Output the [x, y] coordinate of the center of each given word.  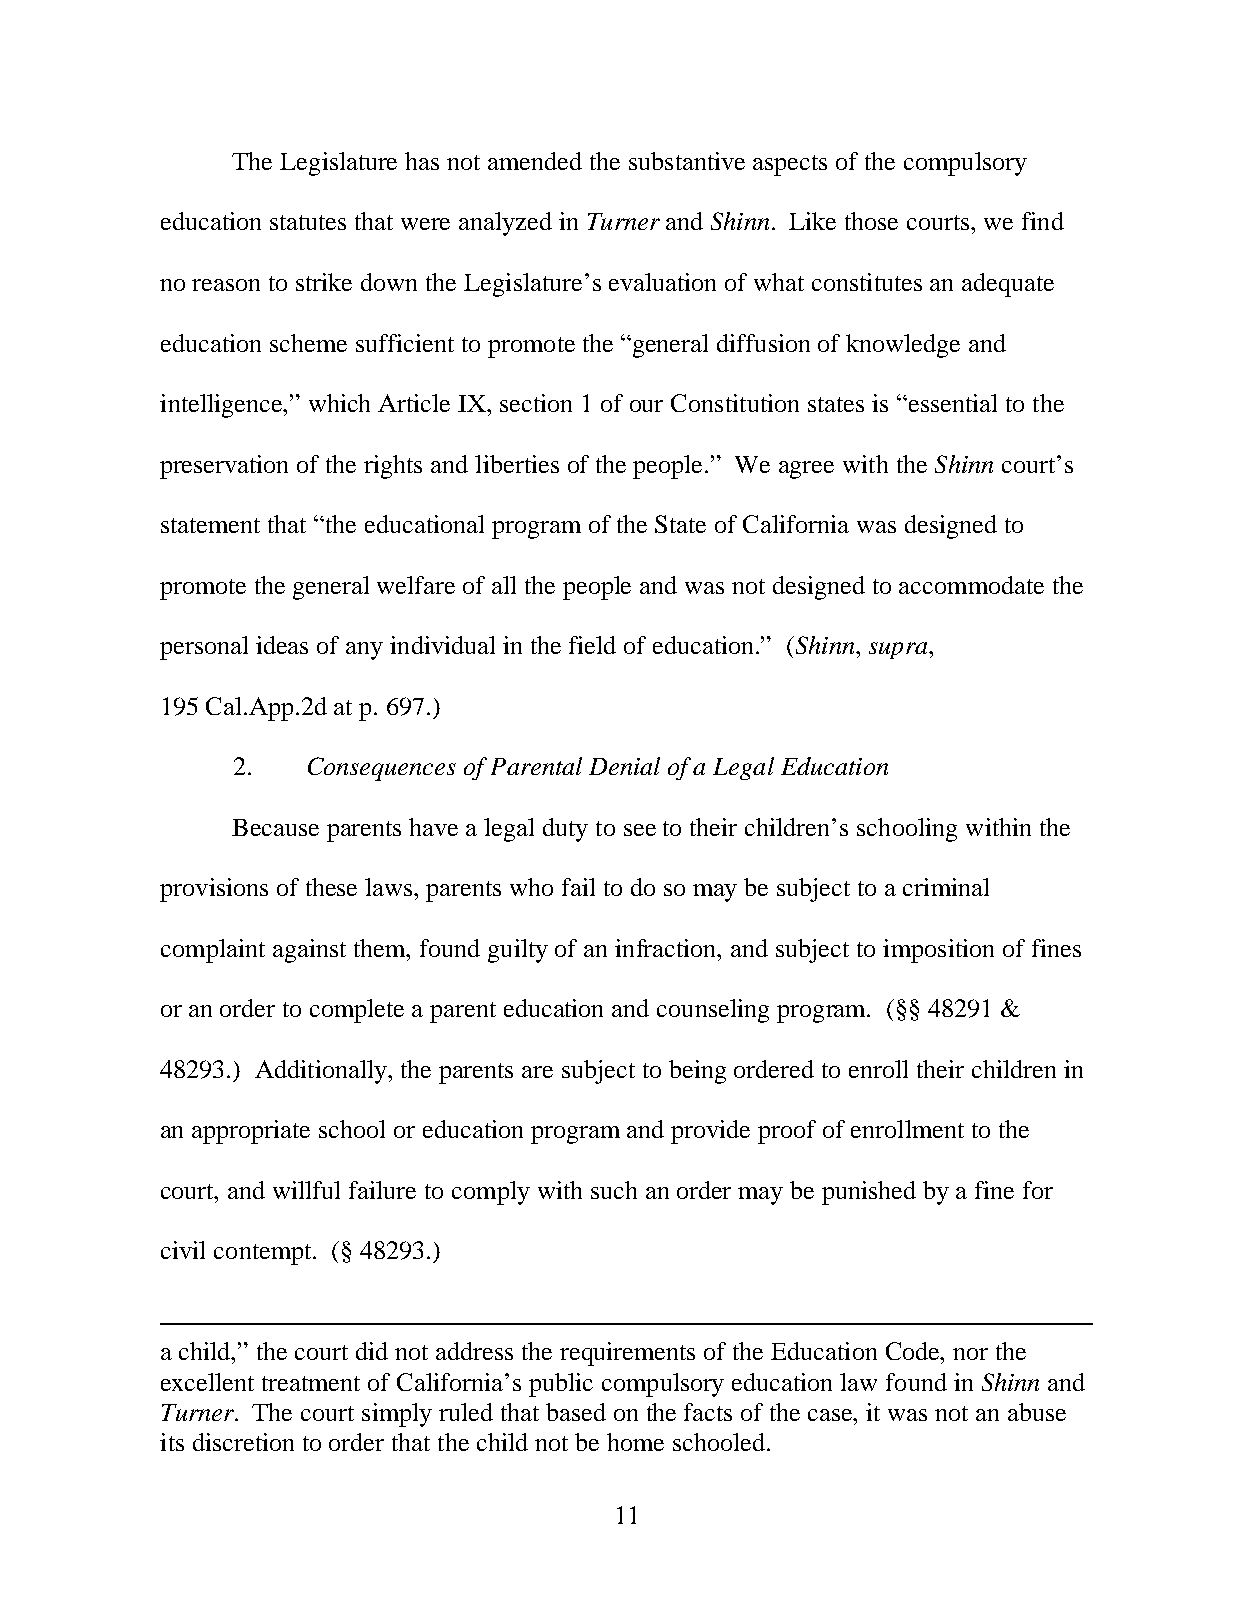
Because [275, 827]
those [871, 221]
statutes [308, 222]
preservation [224, 467]
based [576, 1412]
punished [869, 1193]
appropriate [251, 1132]
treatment [311, 1383]
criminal [946, 887]
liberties [517, 464]
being [697, 1072]
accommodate [971, 585]
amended [535, 161]
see [640, 830]
